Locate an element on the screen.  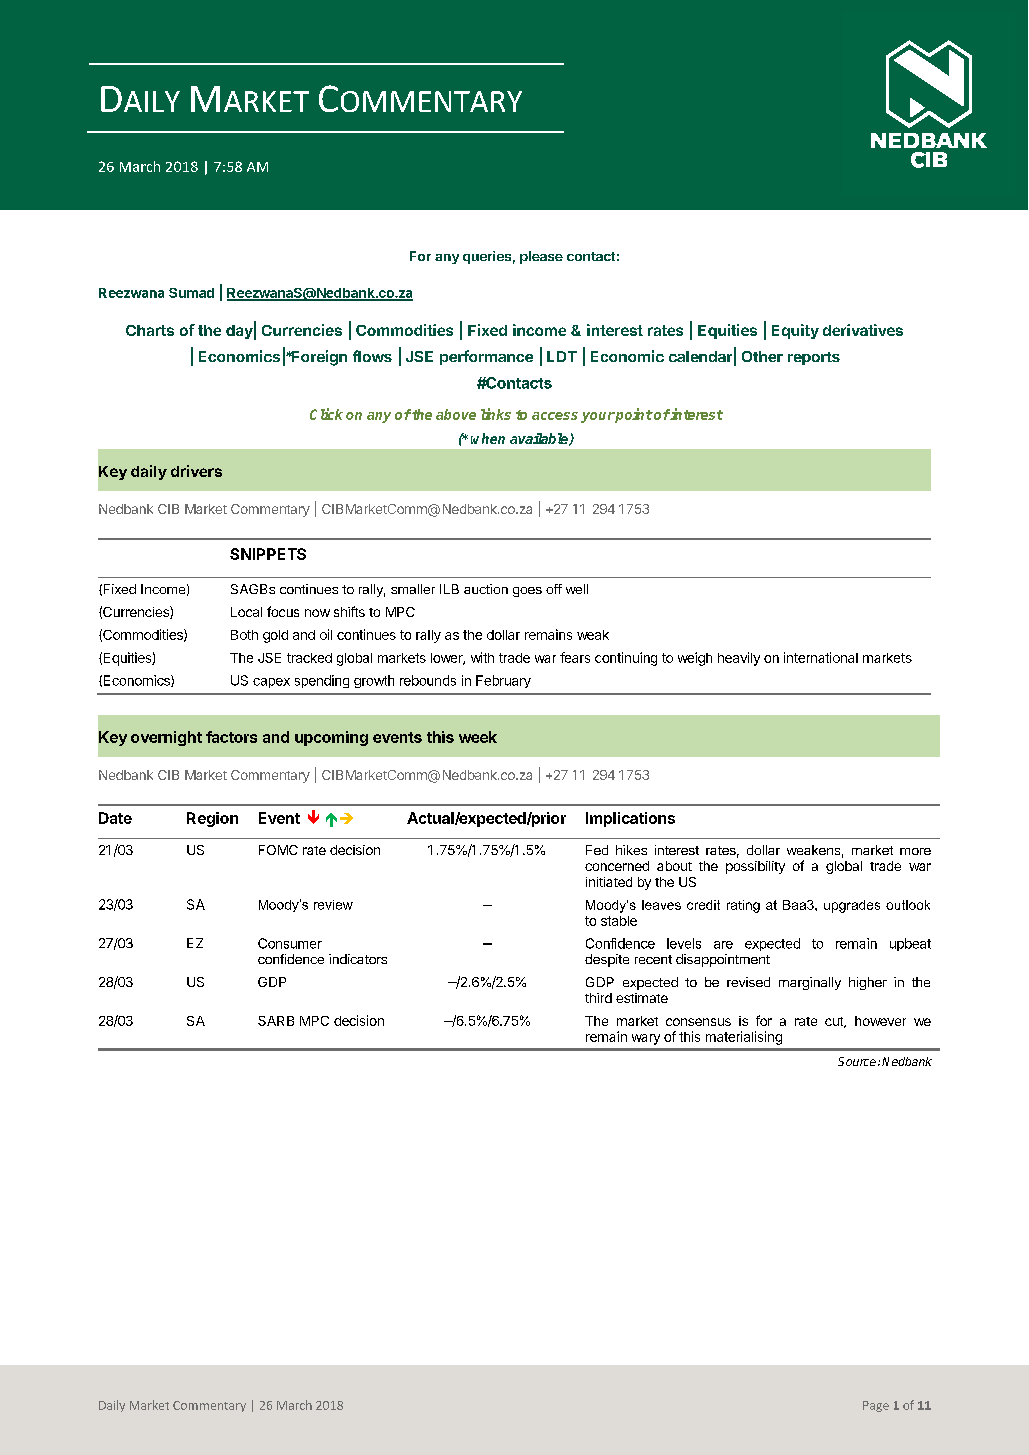
please is located at coordinates (541, 257).
